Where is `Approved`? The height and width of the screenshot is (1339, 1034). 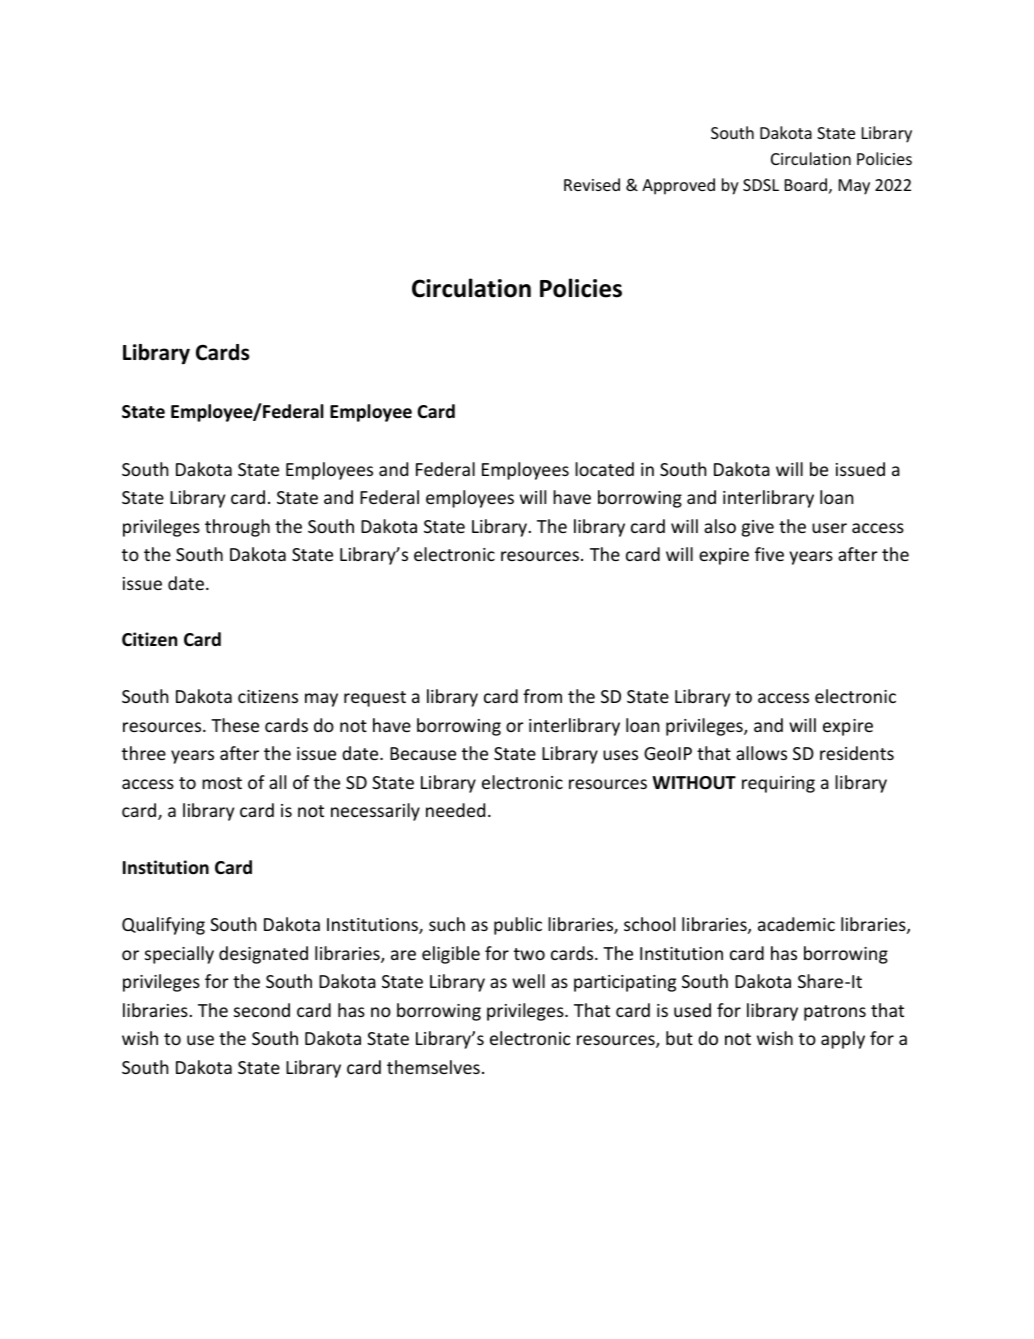
Approved is located at coordinates (678, 186).
